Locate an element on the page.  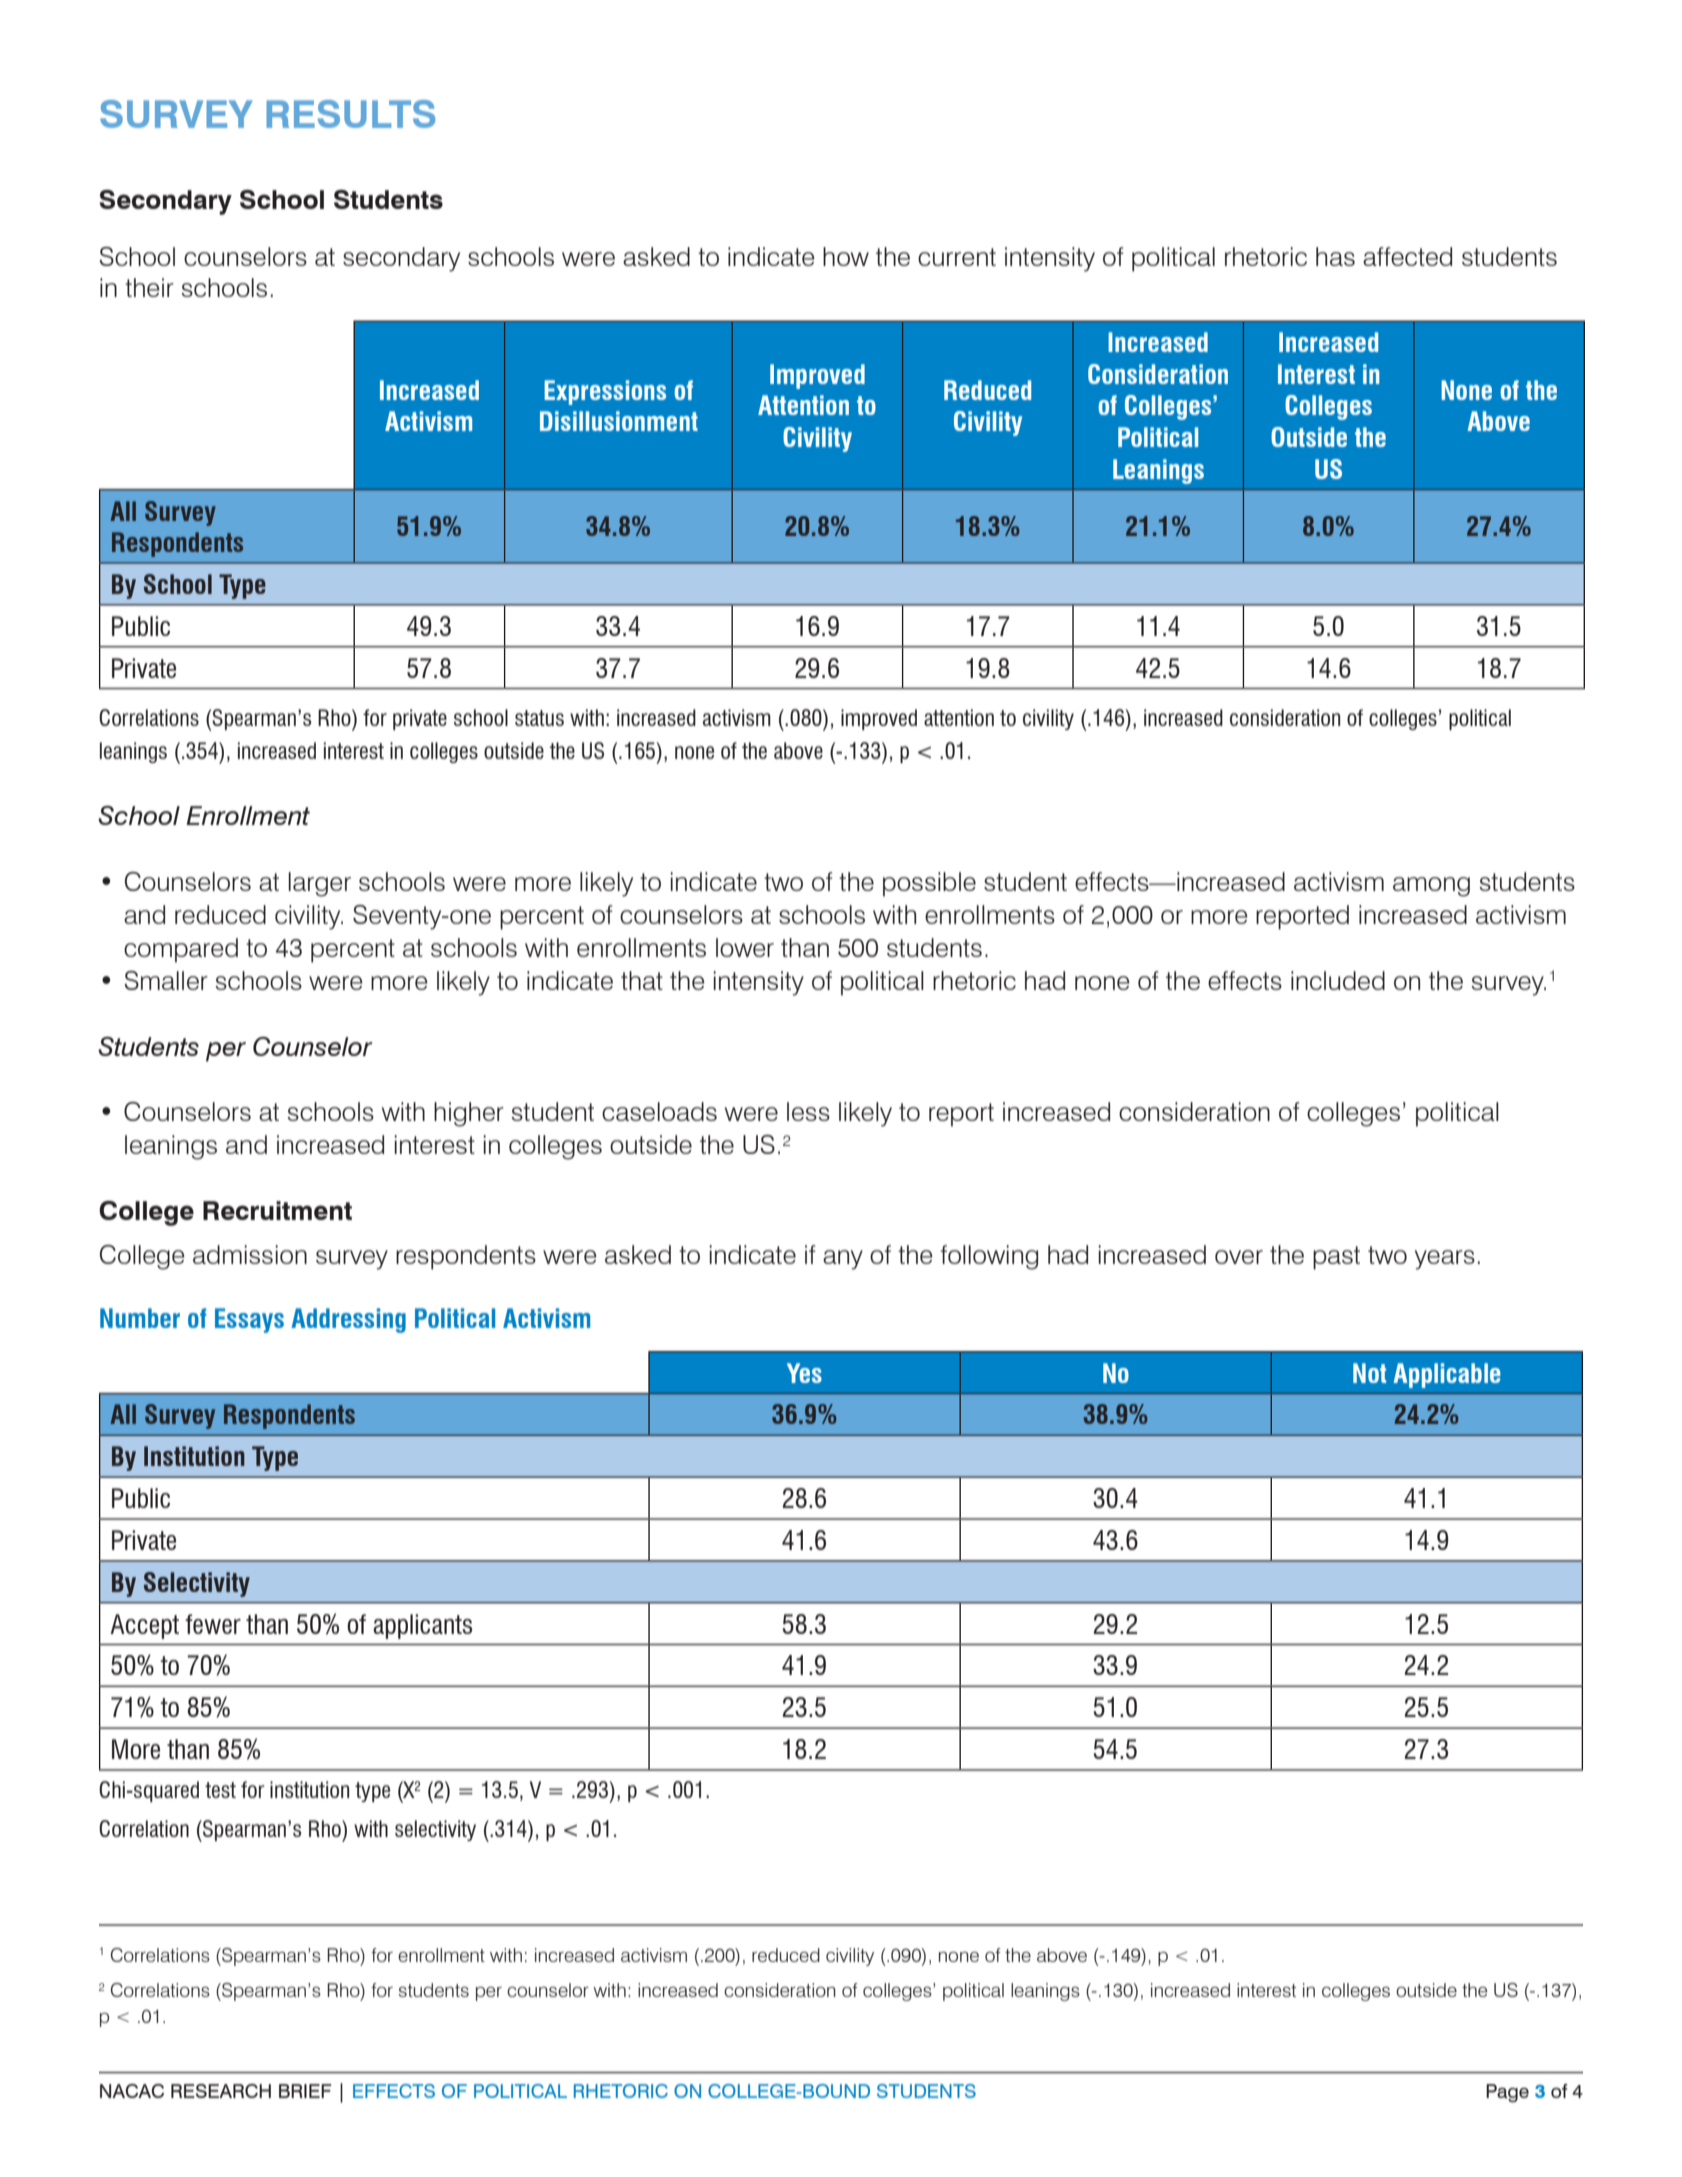
among is located at coordinates (1431, 887).
